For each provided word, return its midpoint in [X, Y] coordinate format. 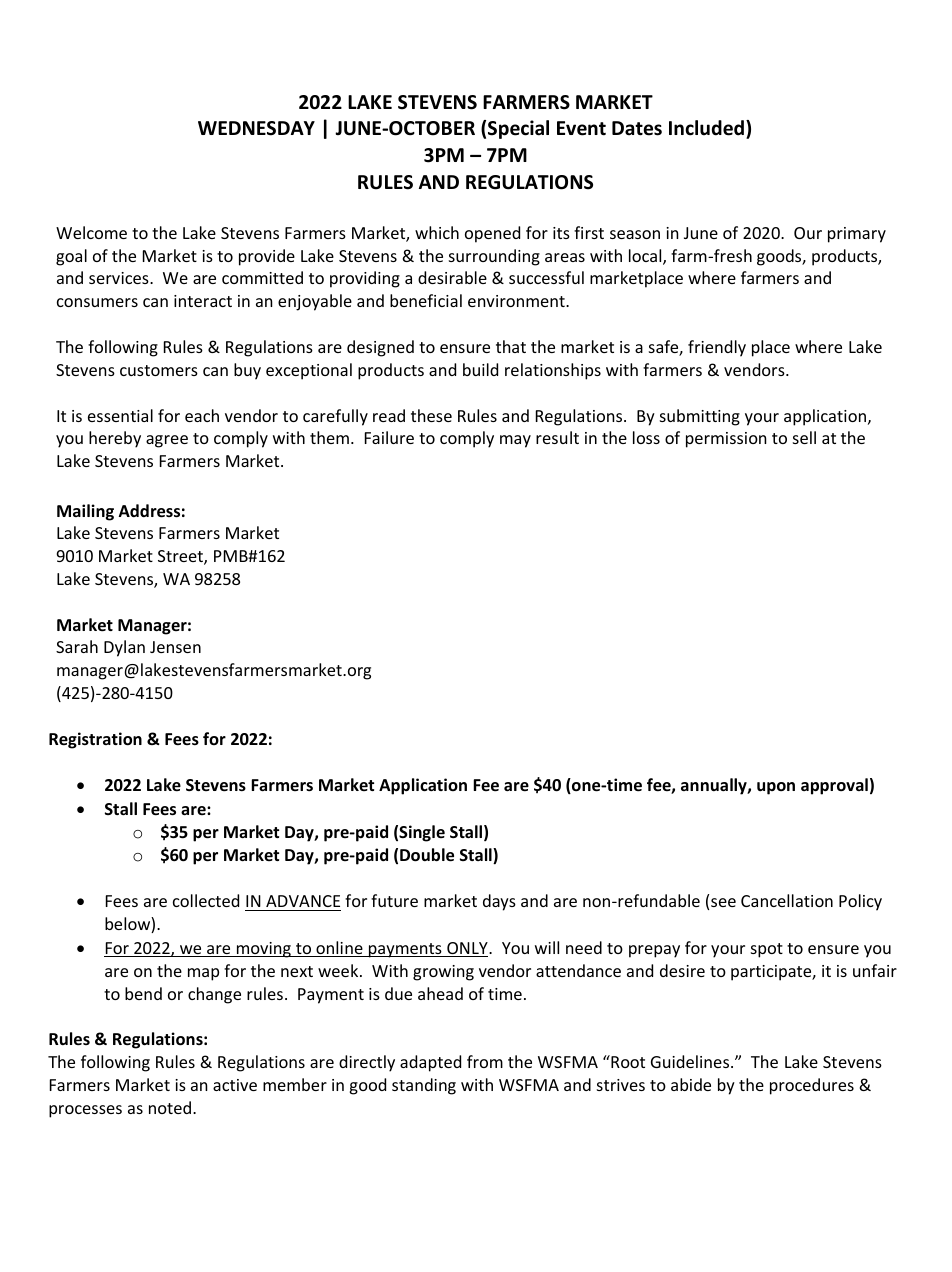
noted [171, 1107]
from [485, 1061]
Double [427, 855]
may [515, 441]
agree [167, 441]
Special [518, 129]
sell [804, 437]
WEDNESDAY [256, 128]
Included [706, 128]
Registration [95, 740]
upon [776, 788]
